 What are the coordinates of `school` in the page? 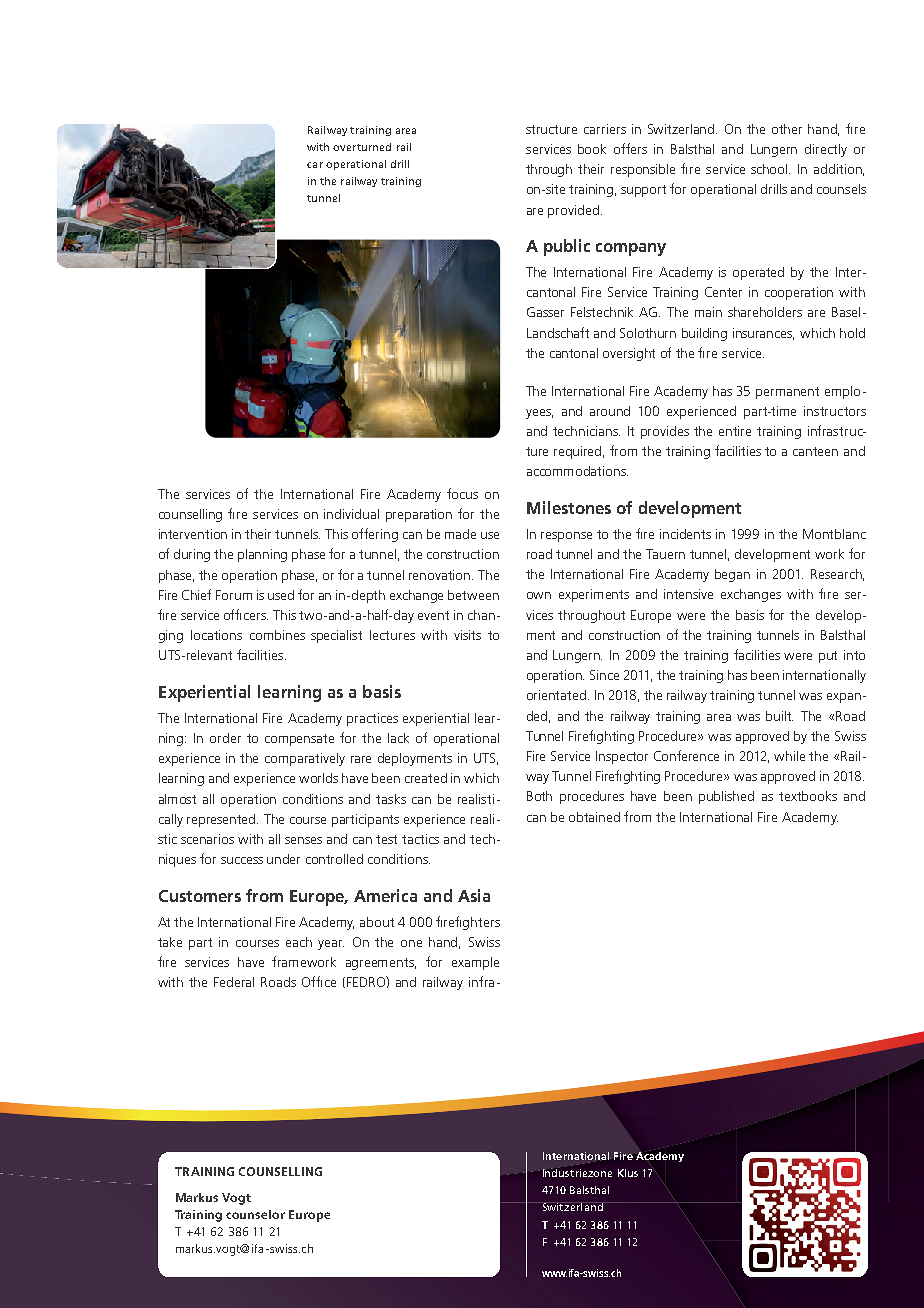 It's located at (770, 169).
